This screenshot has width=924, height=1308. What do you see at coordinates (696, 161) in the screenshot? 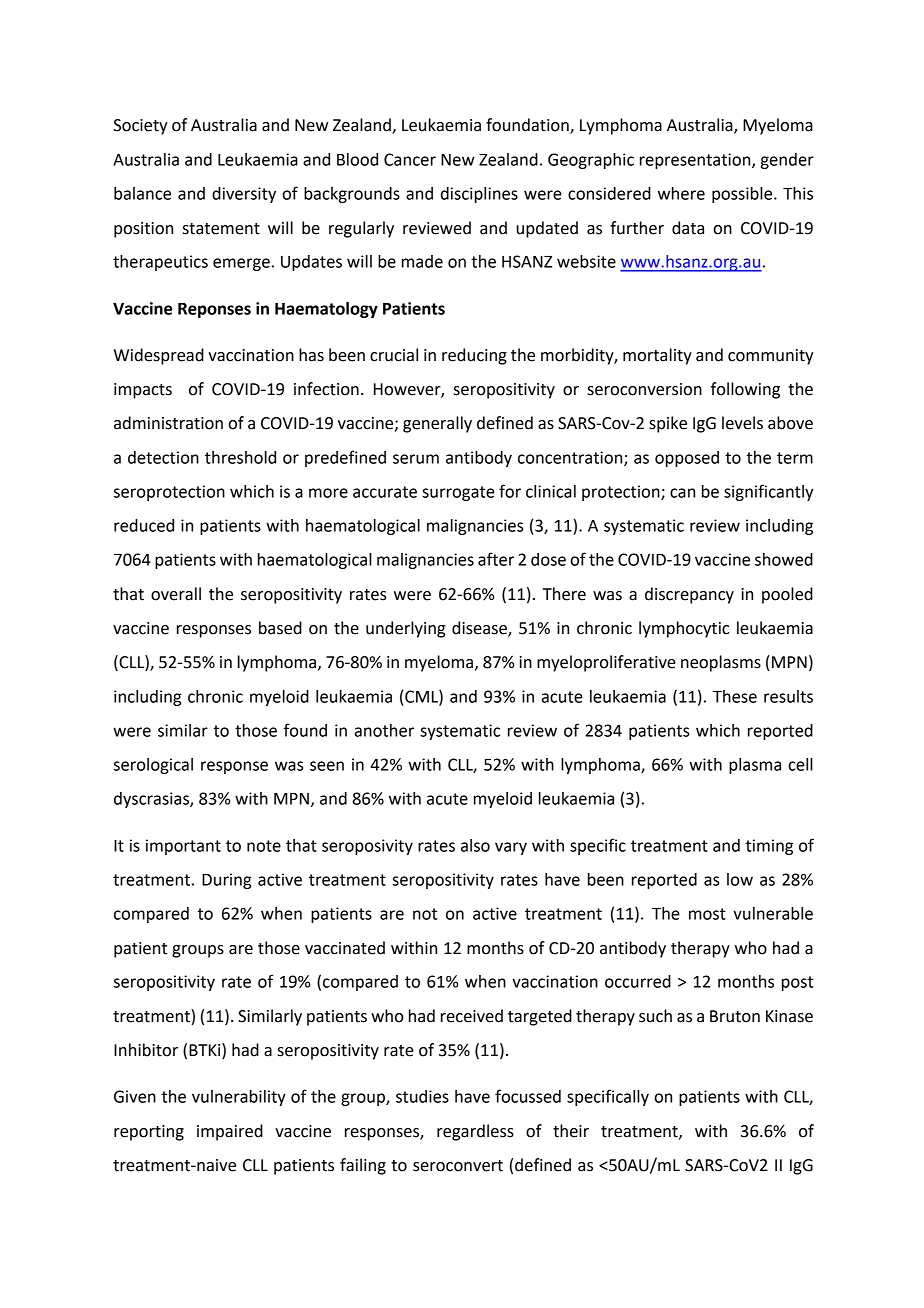
I see `representation` at bounding box center [696, 161].
